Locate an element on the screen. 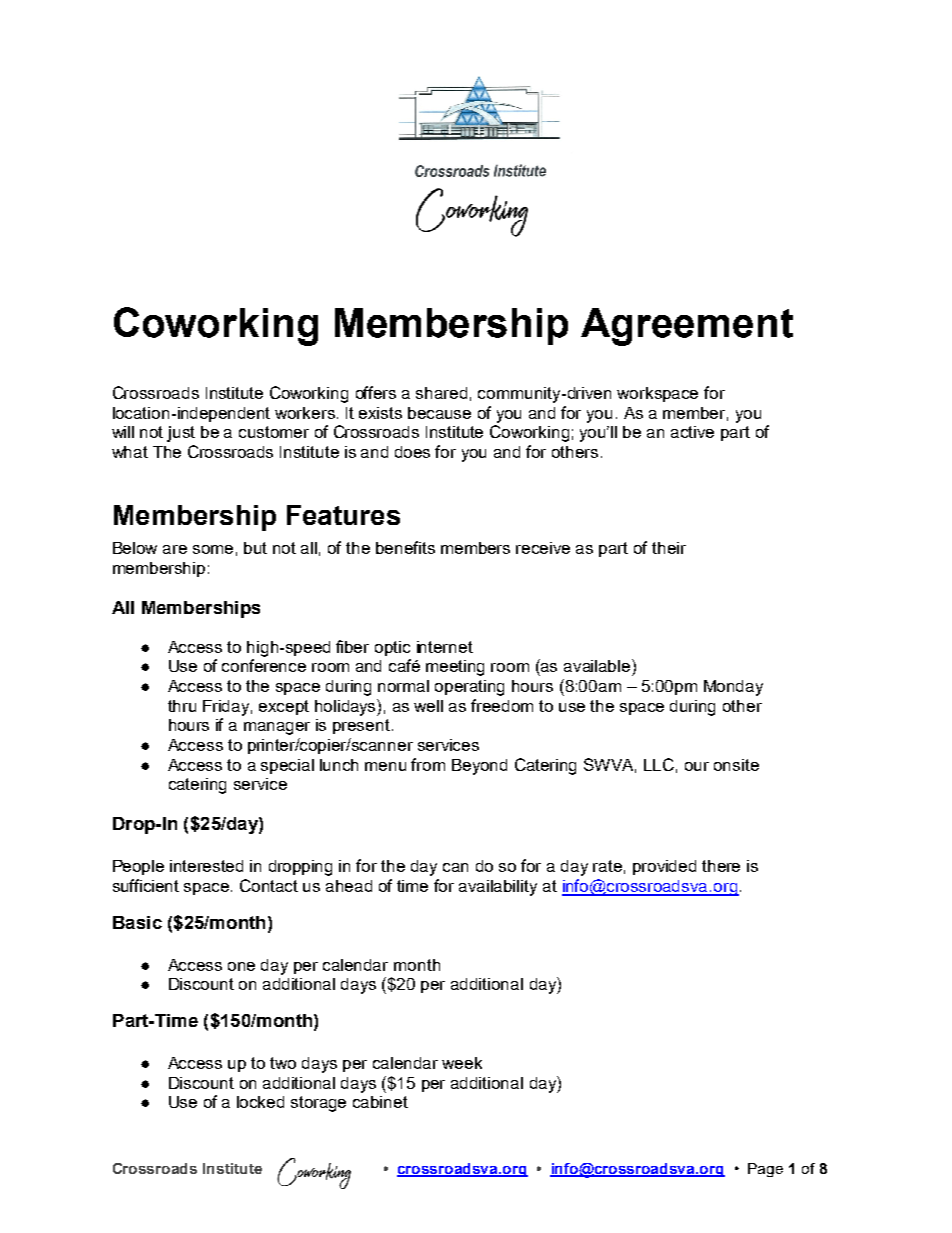  from is located at coordinates (428, 764).
